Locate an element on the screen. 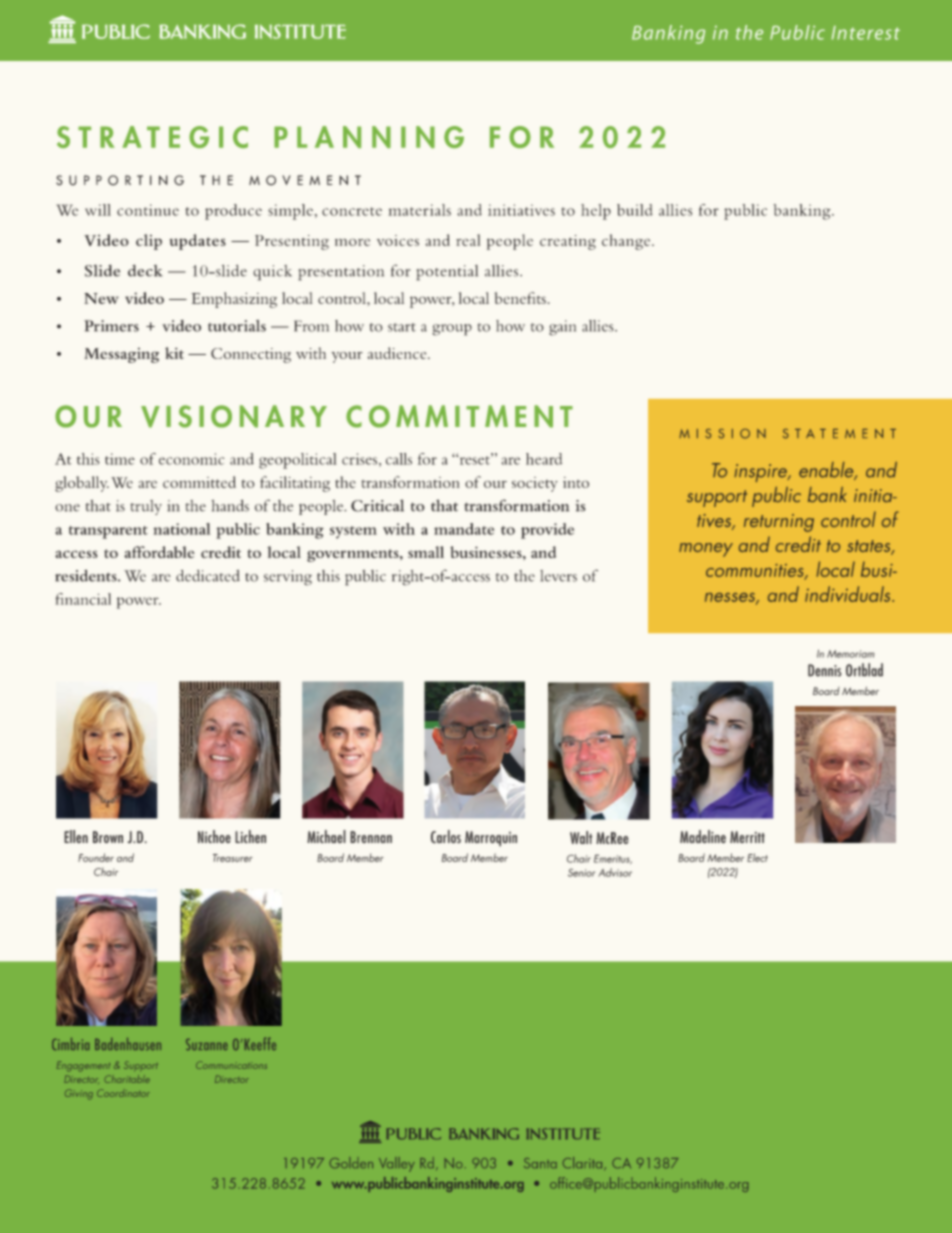 The width and height of the screenshot is (952, 1233). financial is located at coordinates (83, 599).
